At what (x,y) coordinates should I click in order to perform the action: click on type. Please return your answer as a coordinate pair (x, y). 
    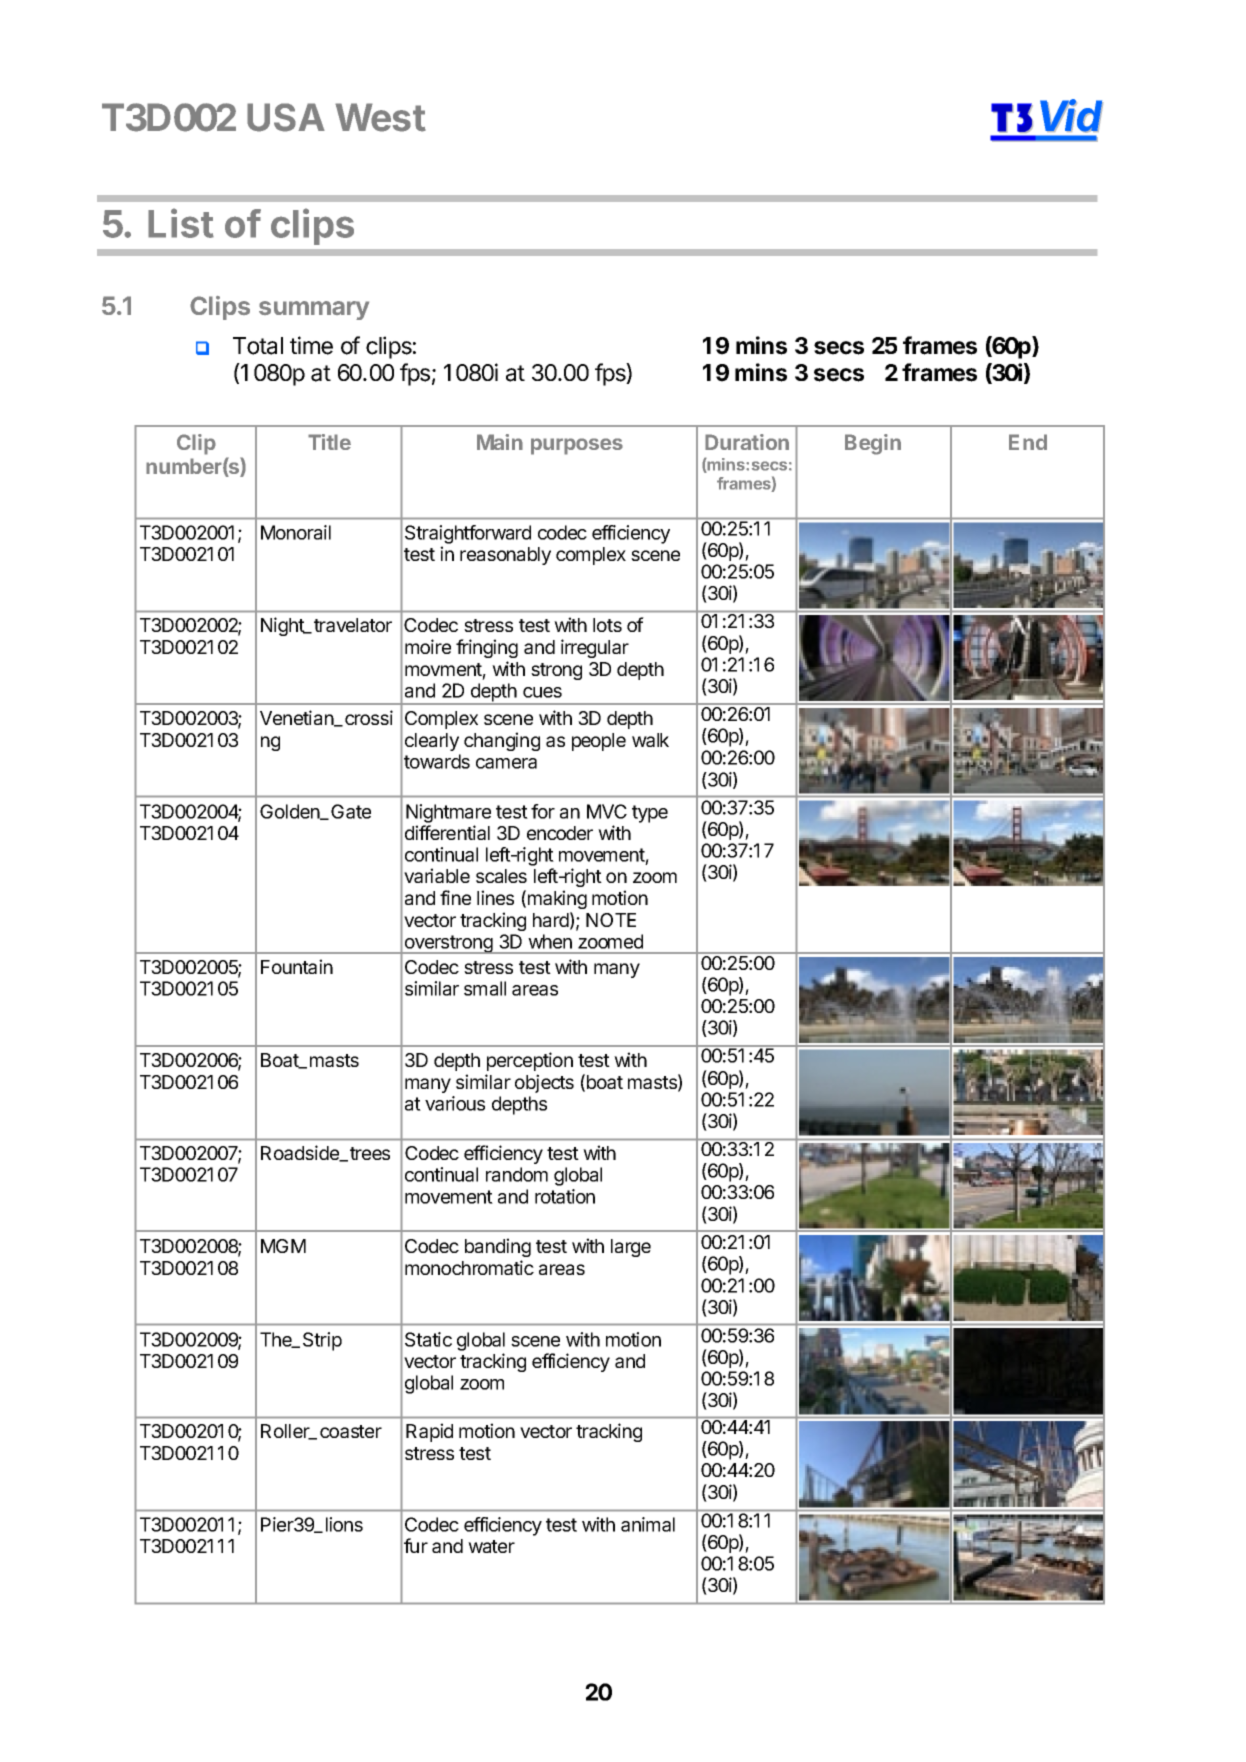
    Looking at the image, I should click on (650, 814).
